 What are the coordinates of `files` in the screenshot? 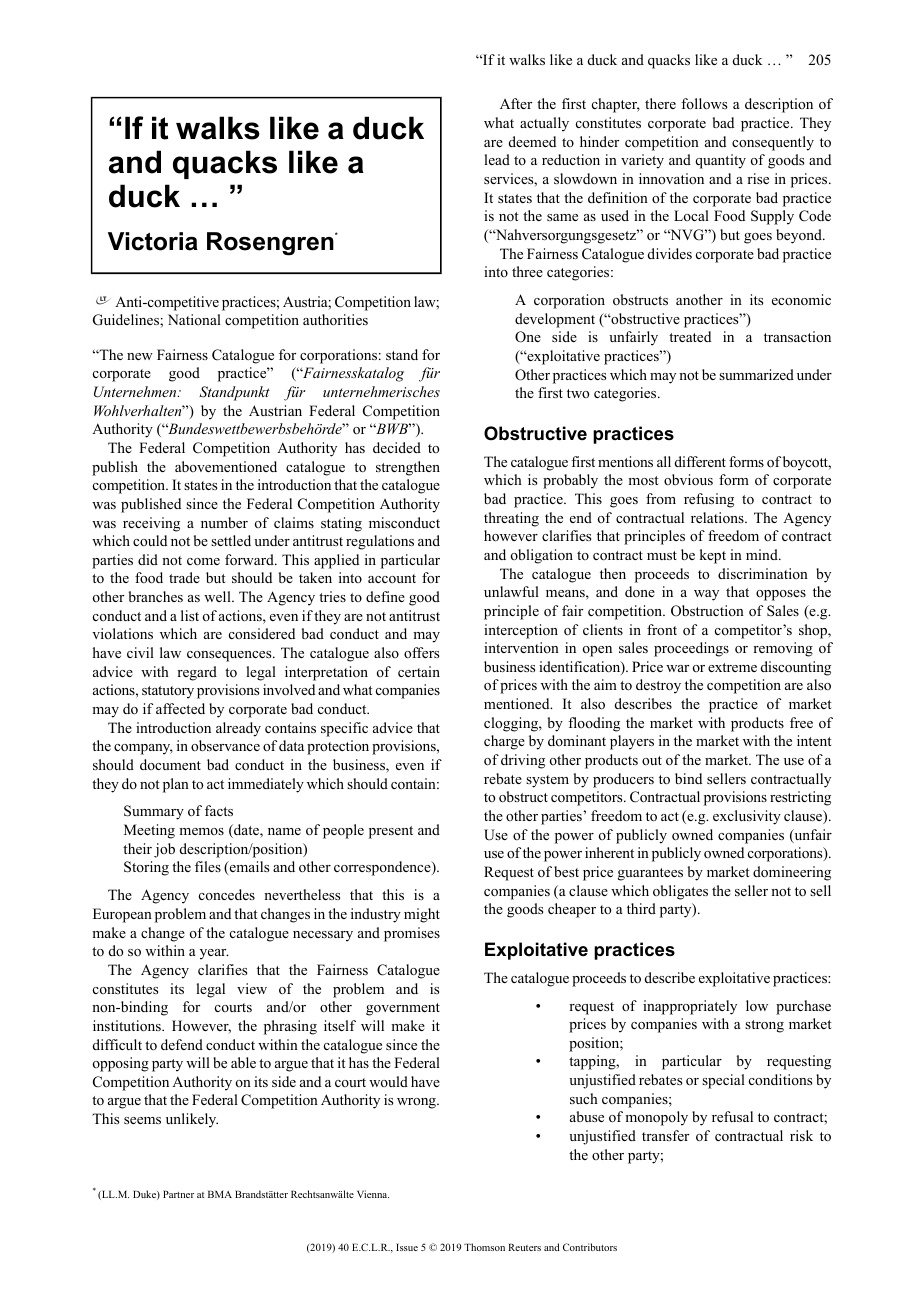 It's located at (208, 866).
